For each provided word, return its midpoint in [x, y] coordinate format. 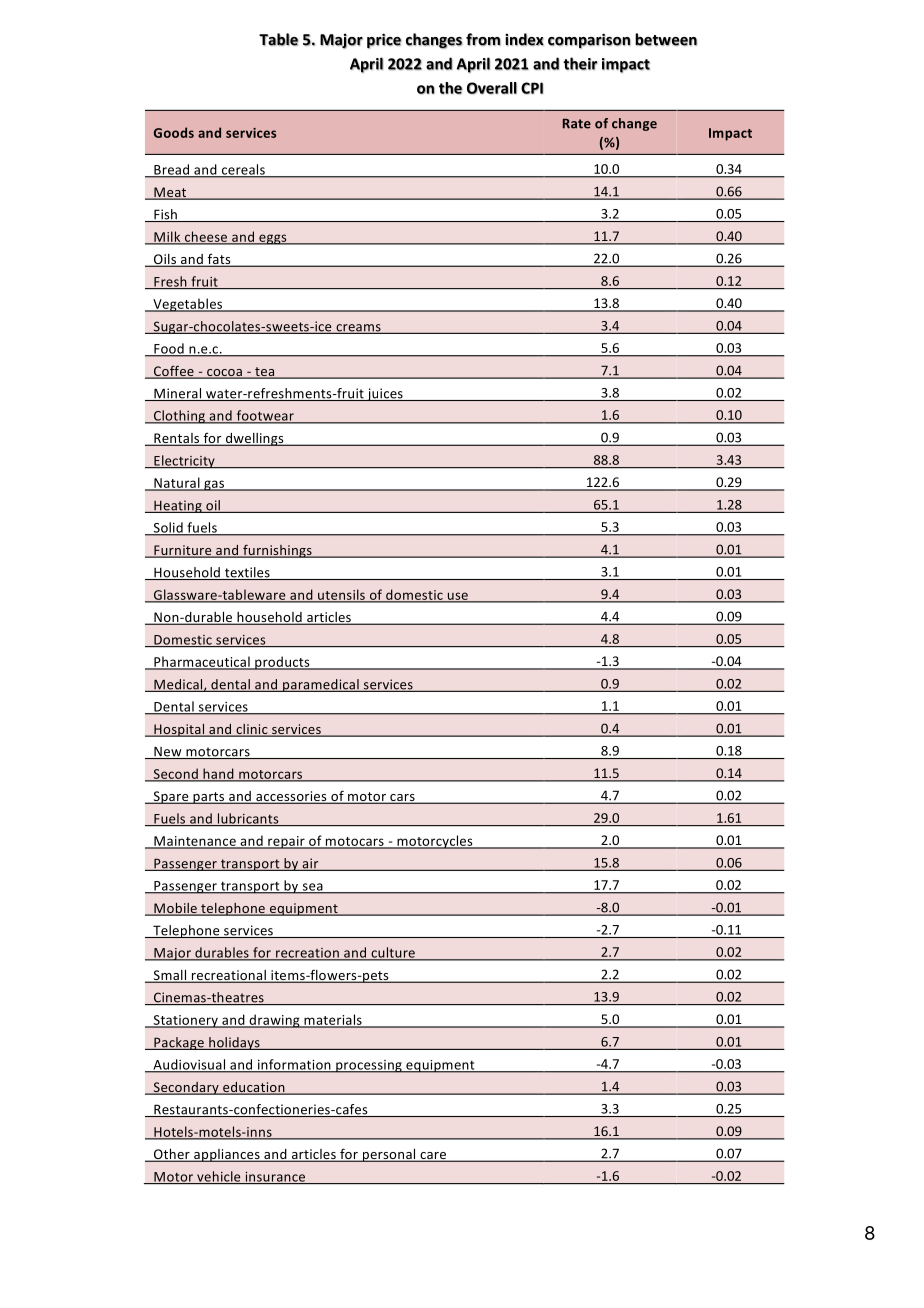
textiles [247, 573]
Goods [174, 132]
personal [389, 1155]
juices [385, 394]
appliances [227, 1155]
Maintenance [195, 842]
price [384, 41]
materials [333, 1020]
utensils [341, 595]
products [282, 663]
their [580, 63]
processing [369, 1066]
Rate [577, 124]
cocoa [225, 373]
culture [393, 953]
